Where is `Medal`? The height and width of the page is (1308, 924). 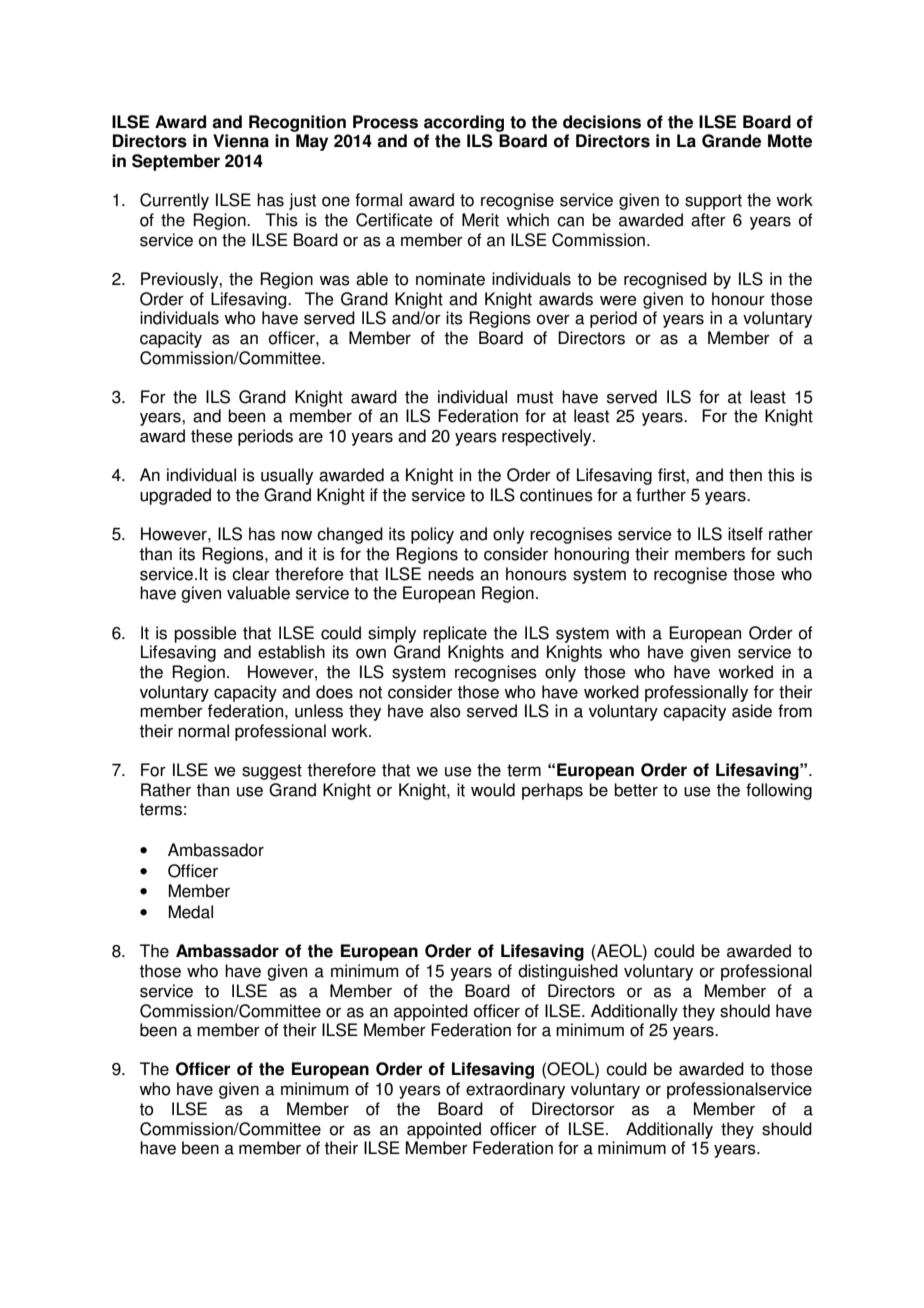 Medal is located at coordinates (191, 912).
